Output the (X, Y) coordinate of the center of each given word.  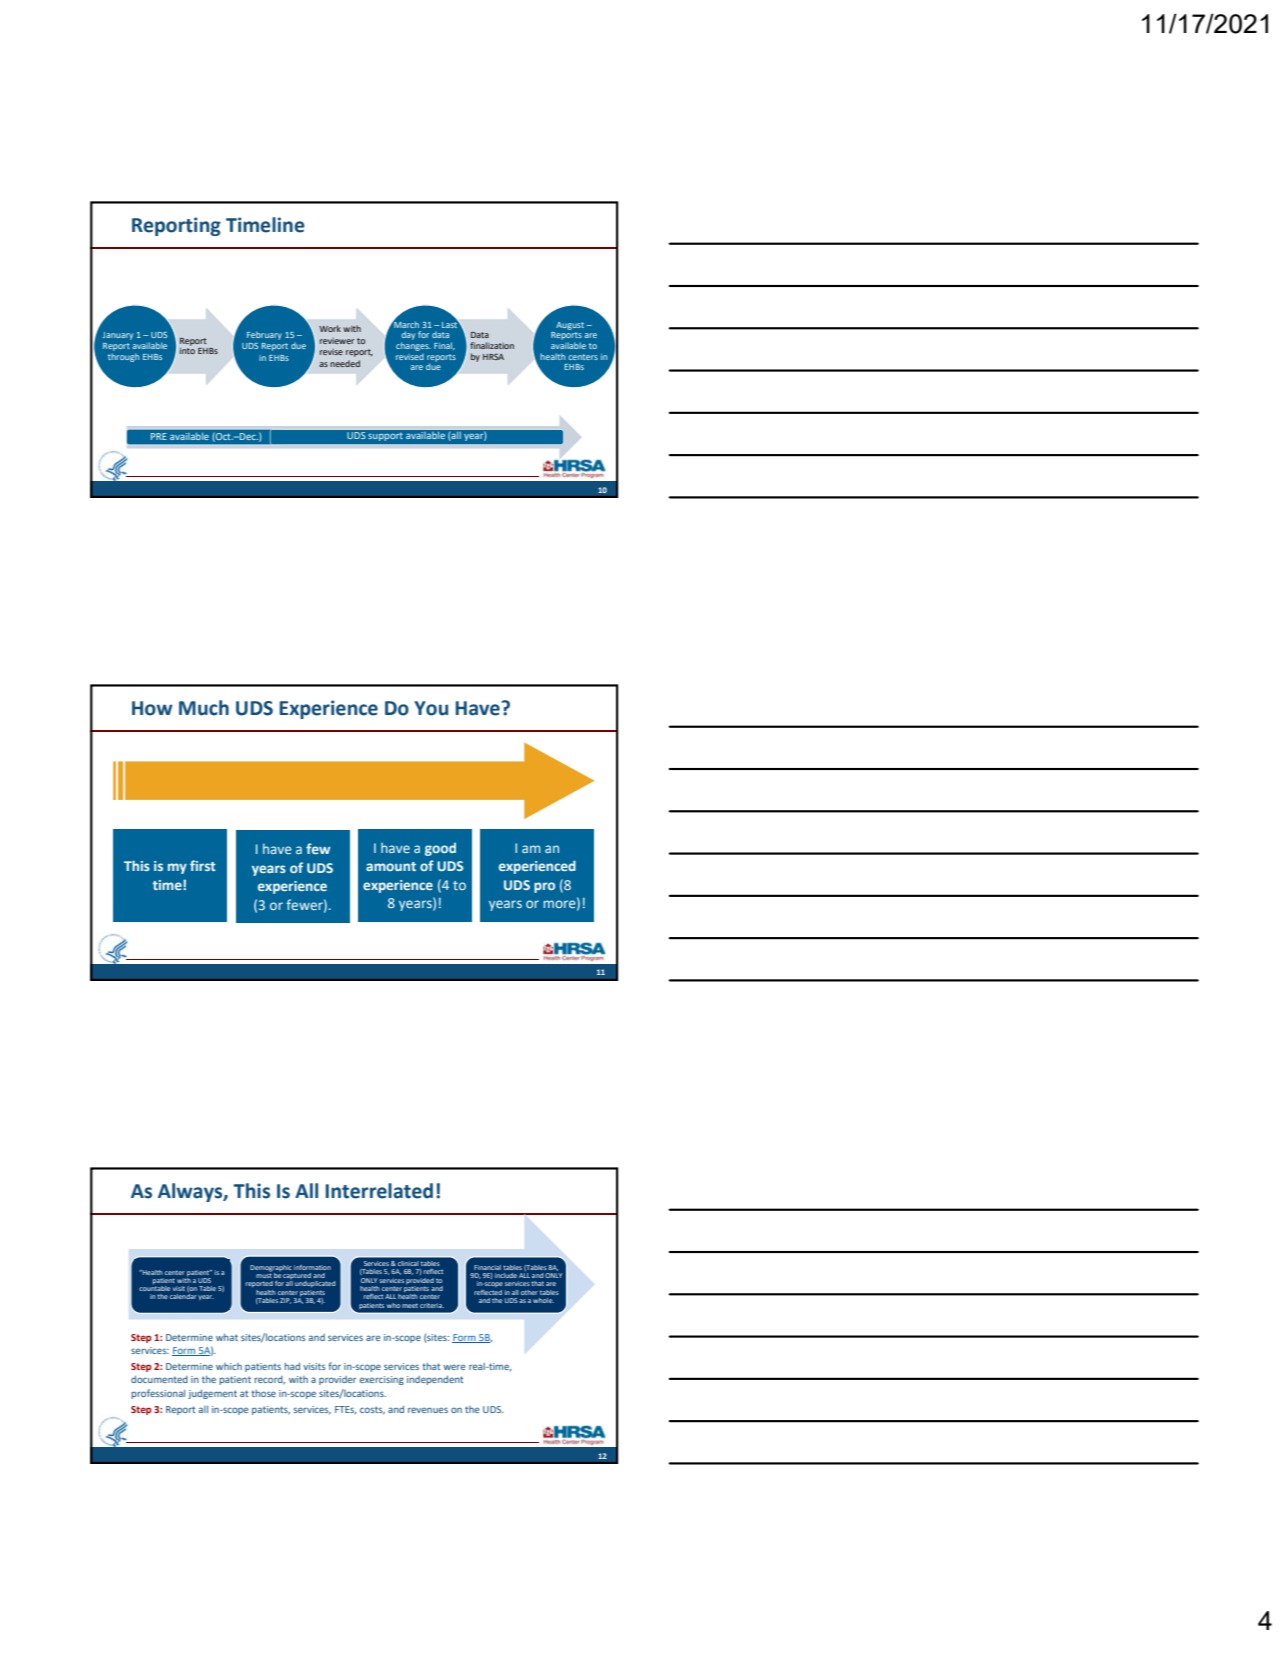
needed (345, 363)
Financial (487, 1267)
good (440, 849)
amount (391, 866)
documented (159, 1379)
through (123, 356)
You (431, 708)
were (454, 1367)
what (227, 1337)
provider (337, 1380)
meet (410, 1305)
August (570, 326)
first (203, 865)
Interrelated (379, 1191)
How (152, 708)
